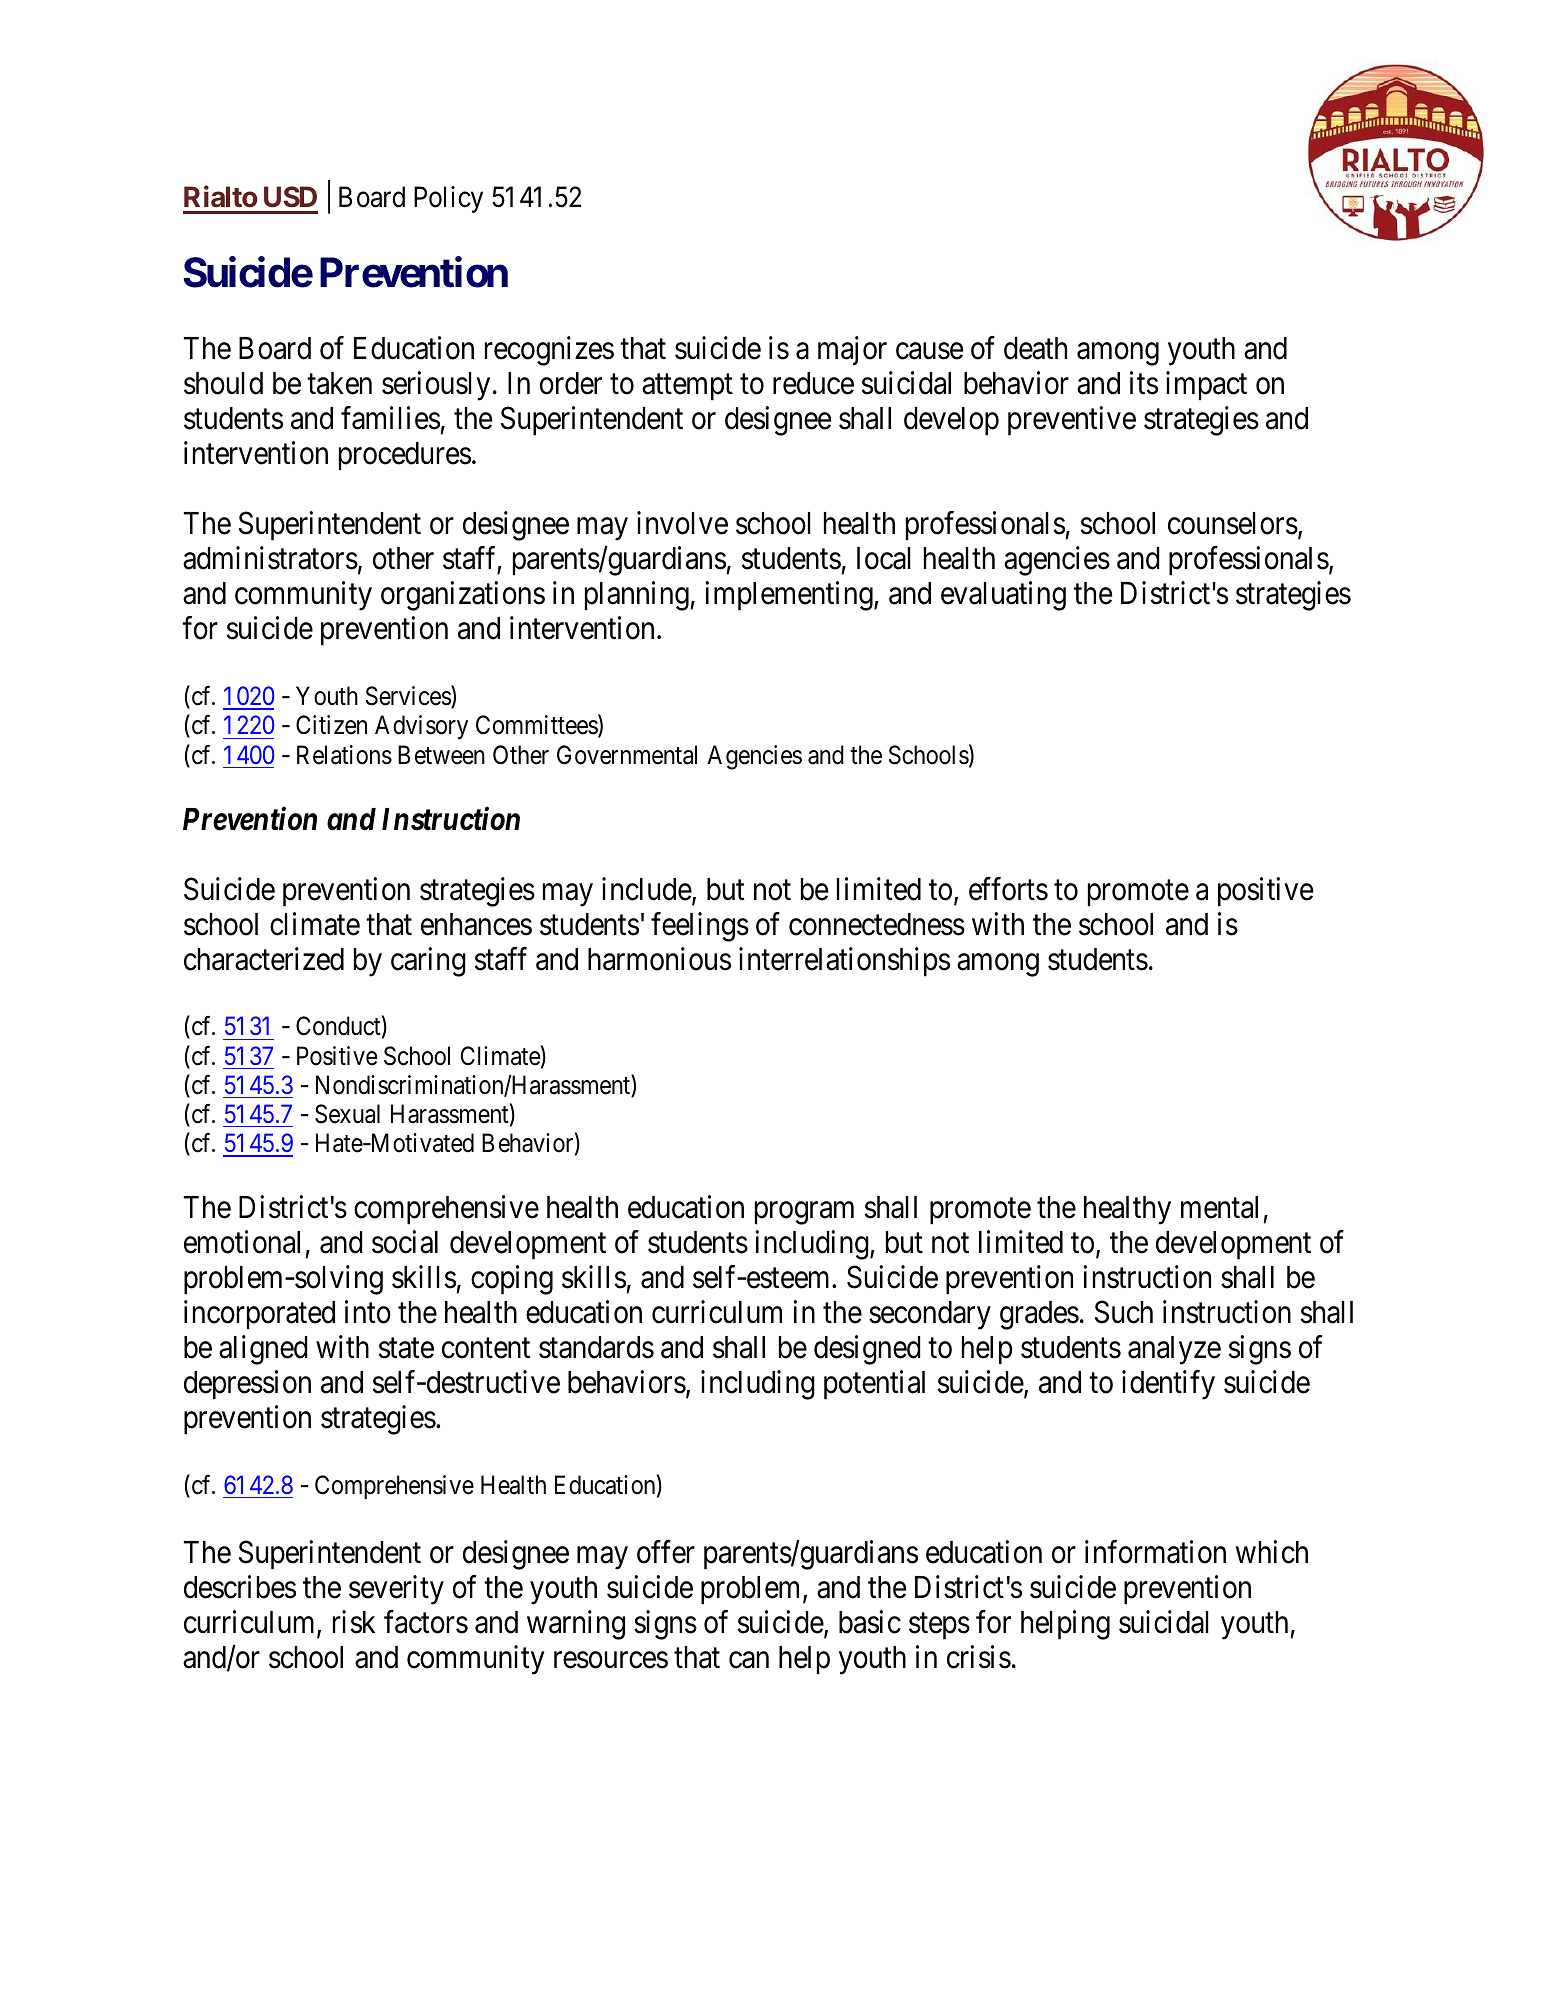 Image resolution: width=1551 pixels, height=2007 pixels. Describe the element at coordinates (700, 927) in the screenshot. I see `feelings` at that location.
